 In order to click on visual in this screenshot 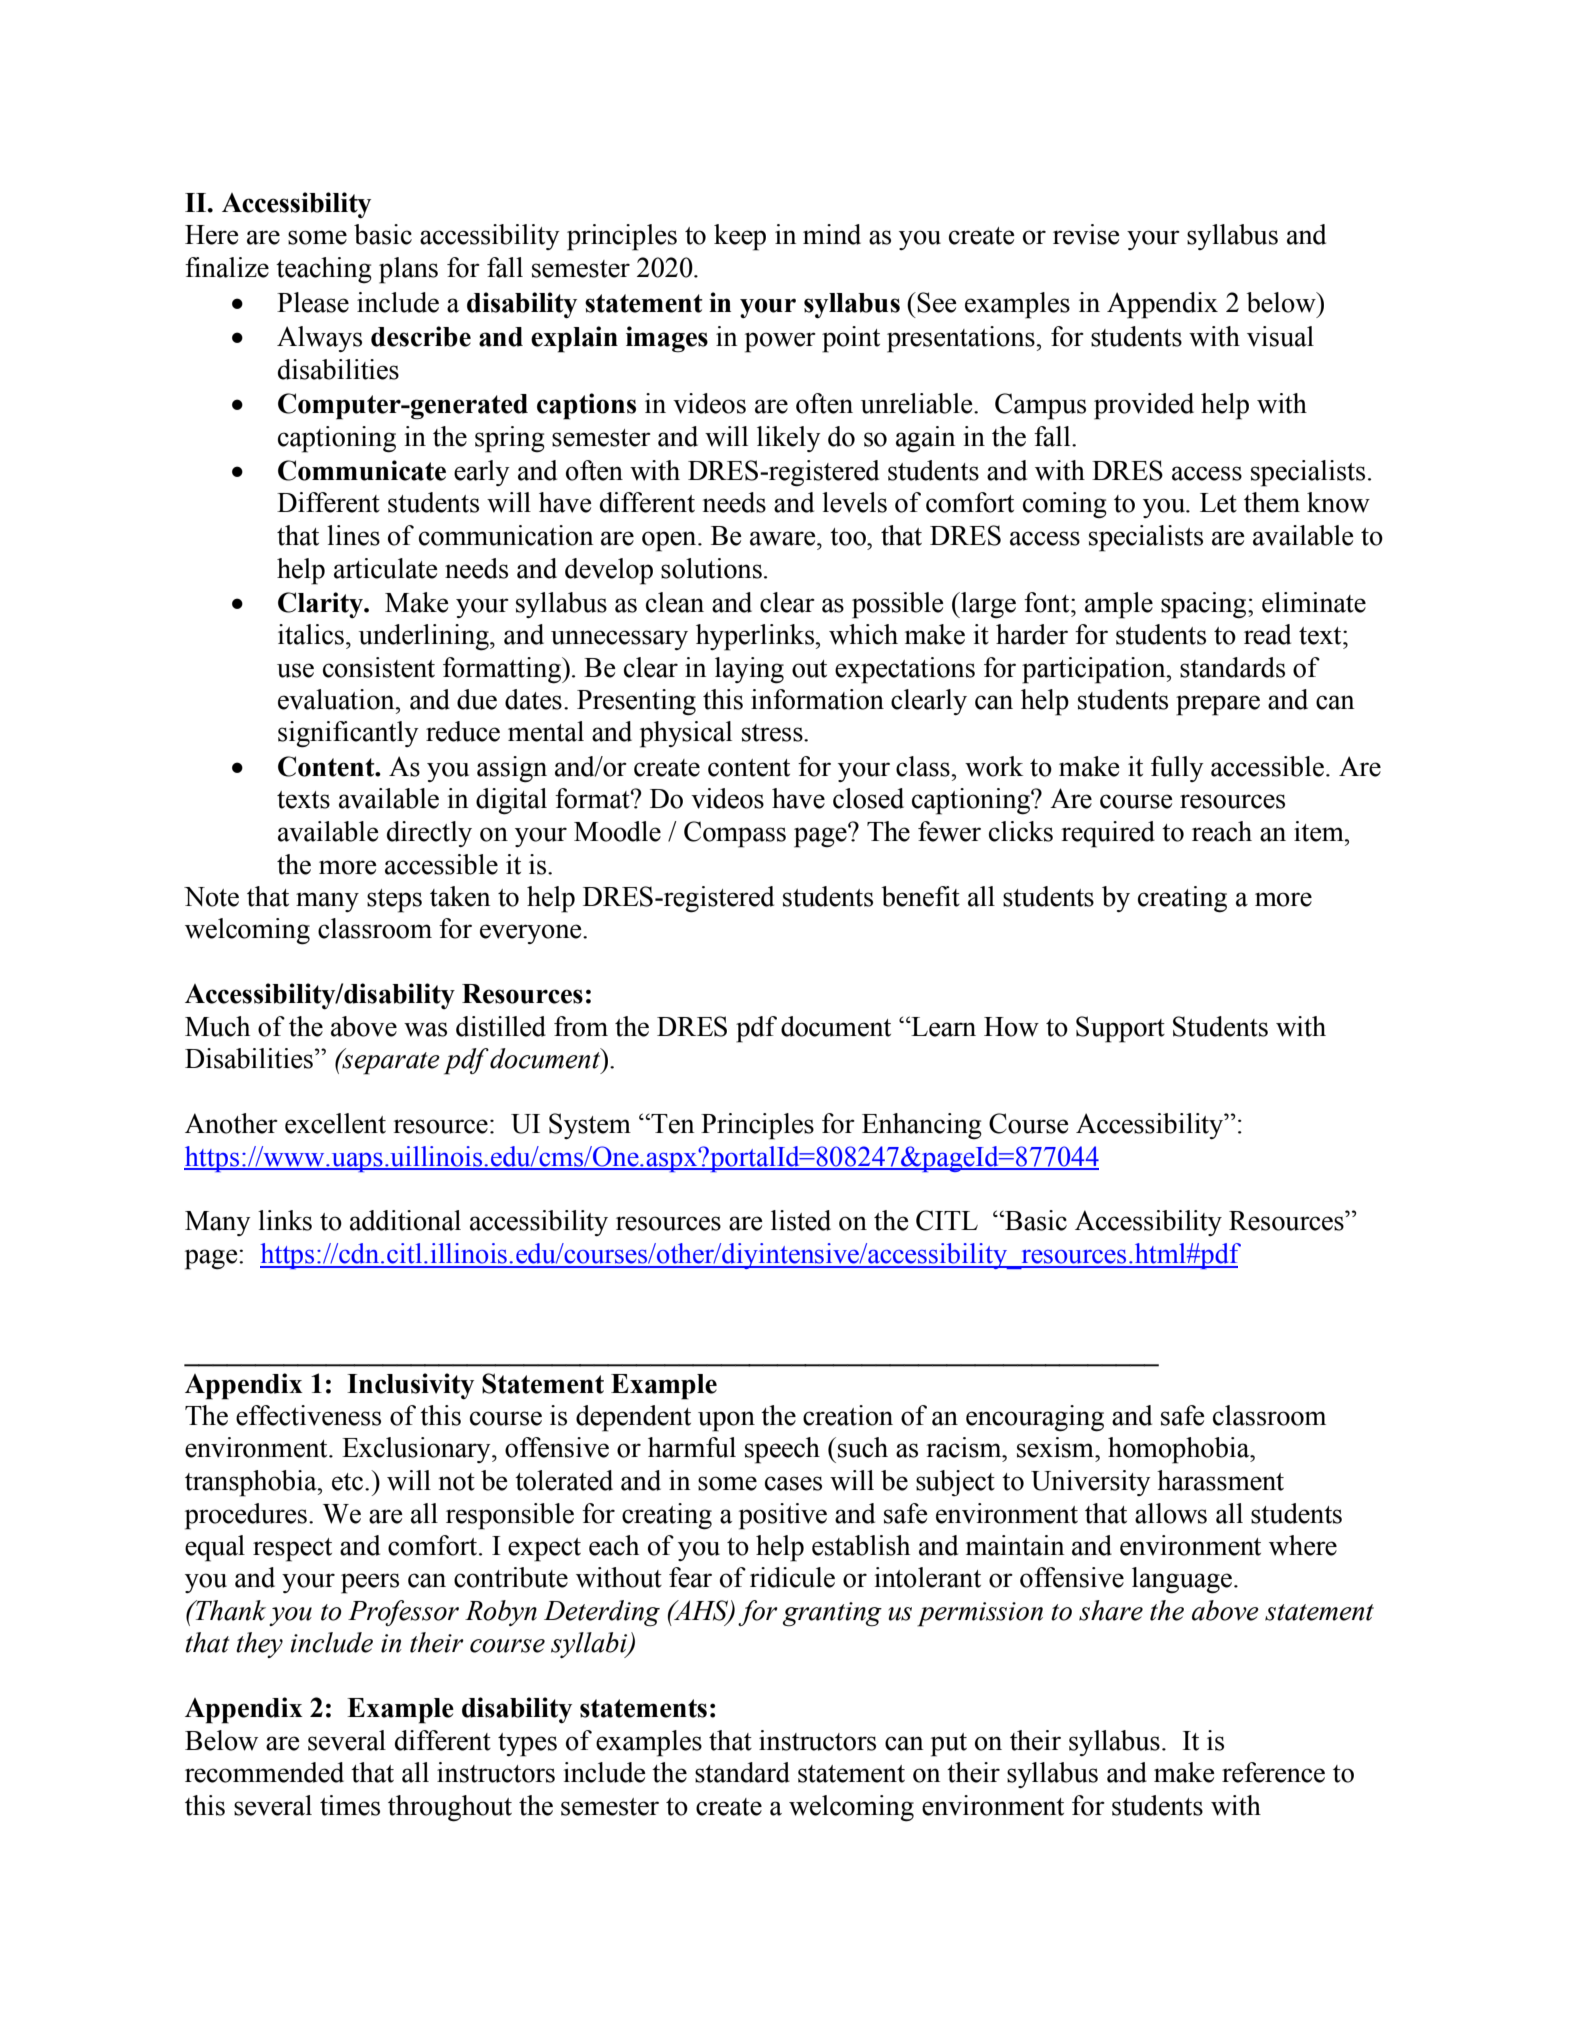, I will do `click(1280, 336)`.
